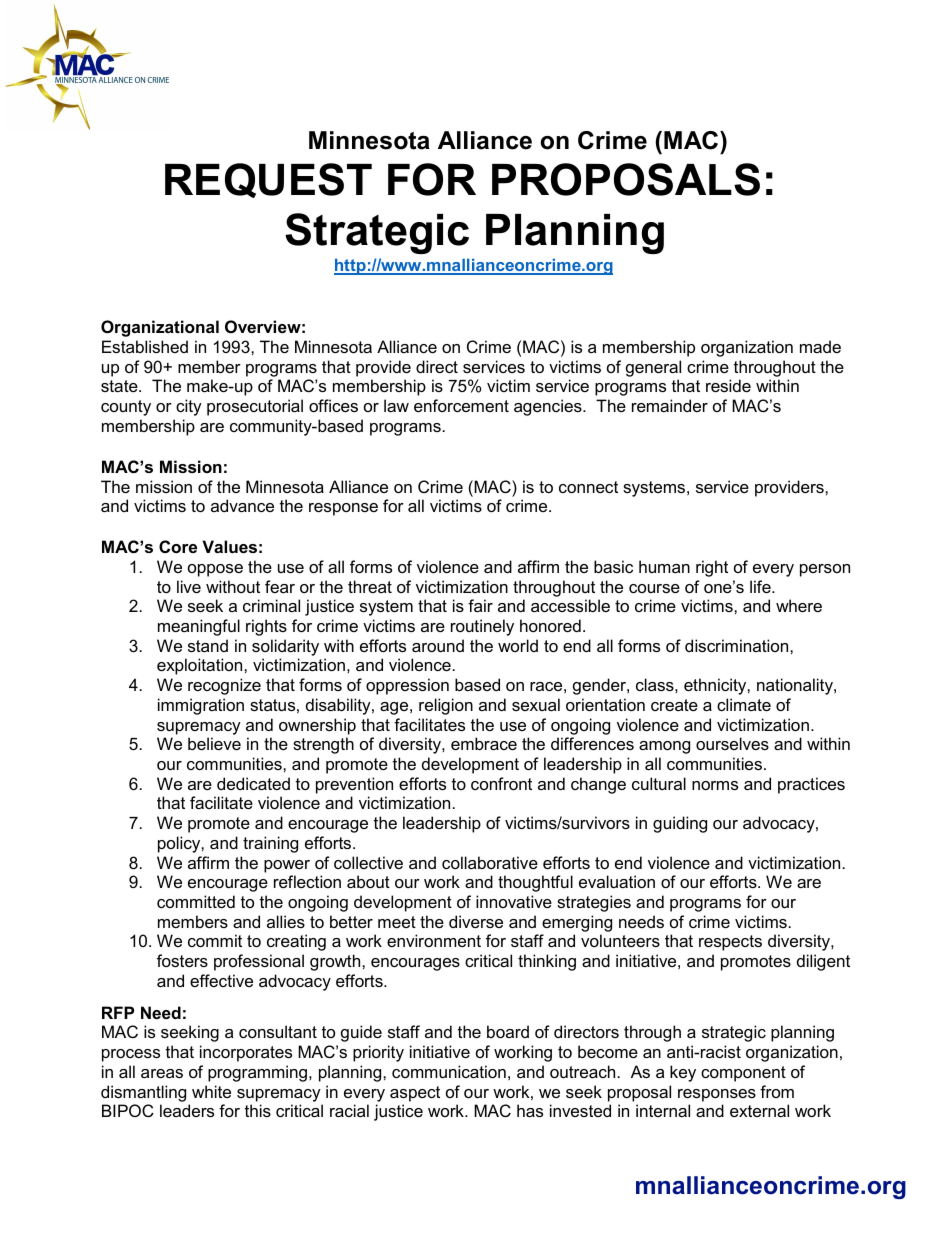  Describe the element at coordinates (820, 346) in the page. I see `made` at that location.
